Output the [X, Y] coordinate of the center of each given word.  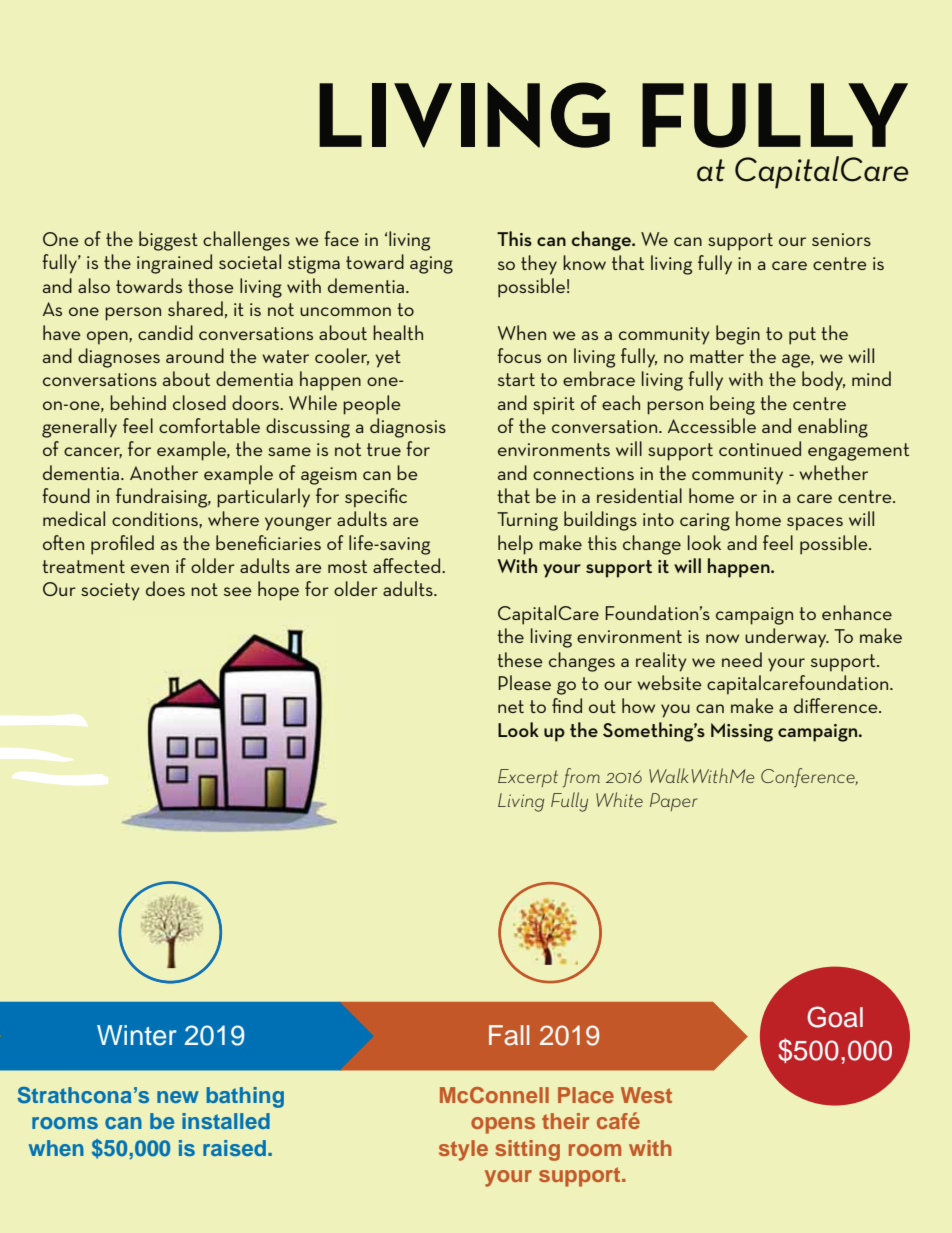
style [463, 1150]
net [511, 706]
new [178, 1097]
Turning [527, 521]
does [165, 588]
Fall [509, 1035]
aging [431, 265]
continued [760, 448]
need [742, 659]
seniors [841, 239]
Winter [137, 1035]
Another [164, 472]
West [646, 1095]
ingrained [174, 264]
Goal [835, 1017]
